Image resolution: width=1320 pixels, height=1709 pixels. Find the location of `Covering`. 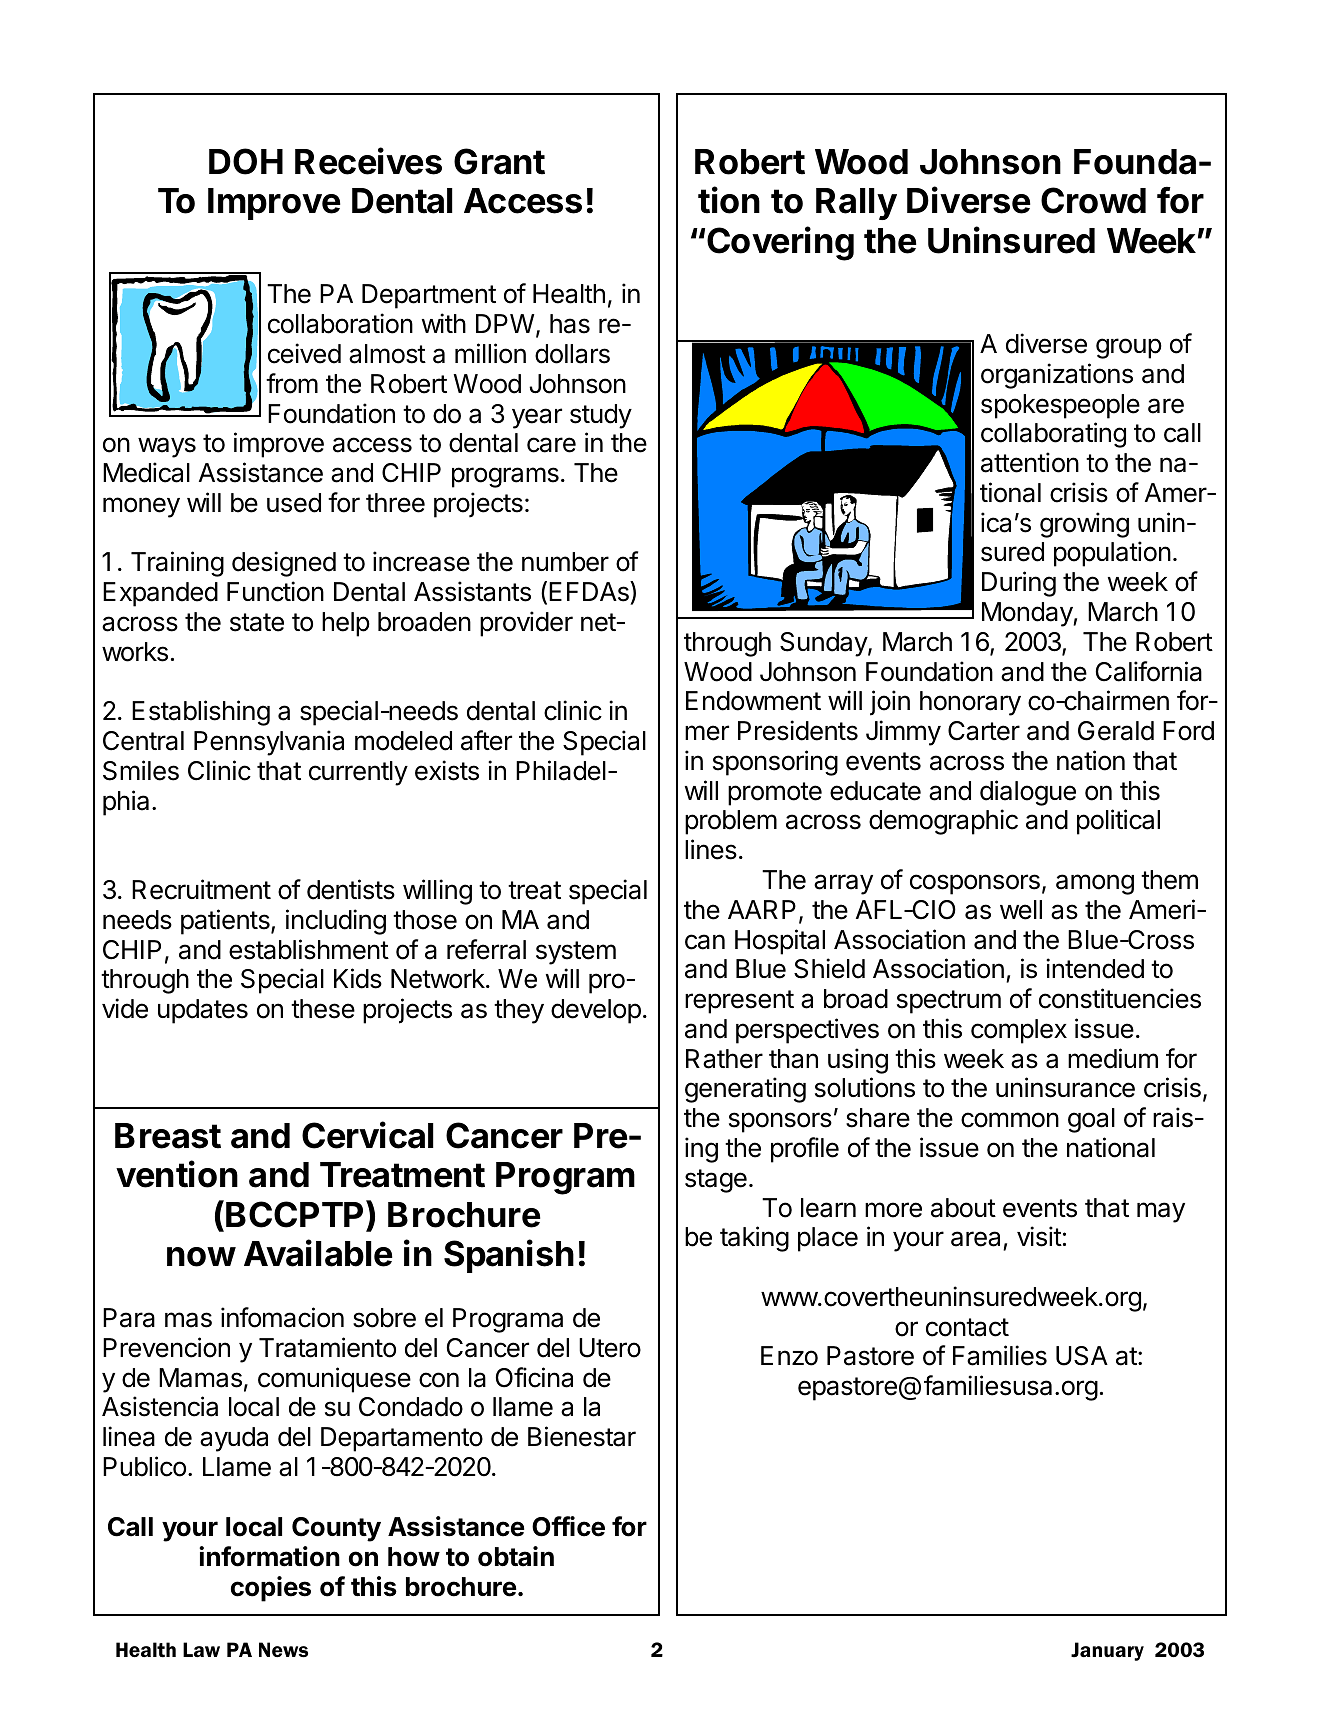

Covering is located at coordinates (780, 243).
